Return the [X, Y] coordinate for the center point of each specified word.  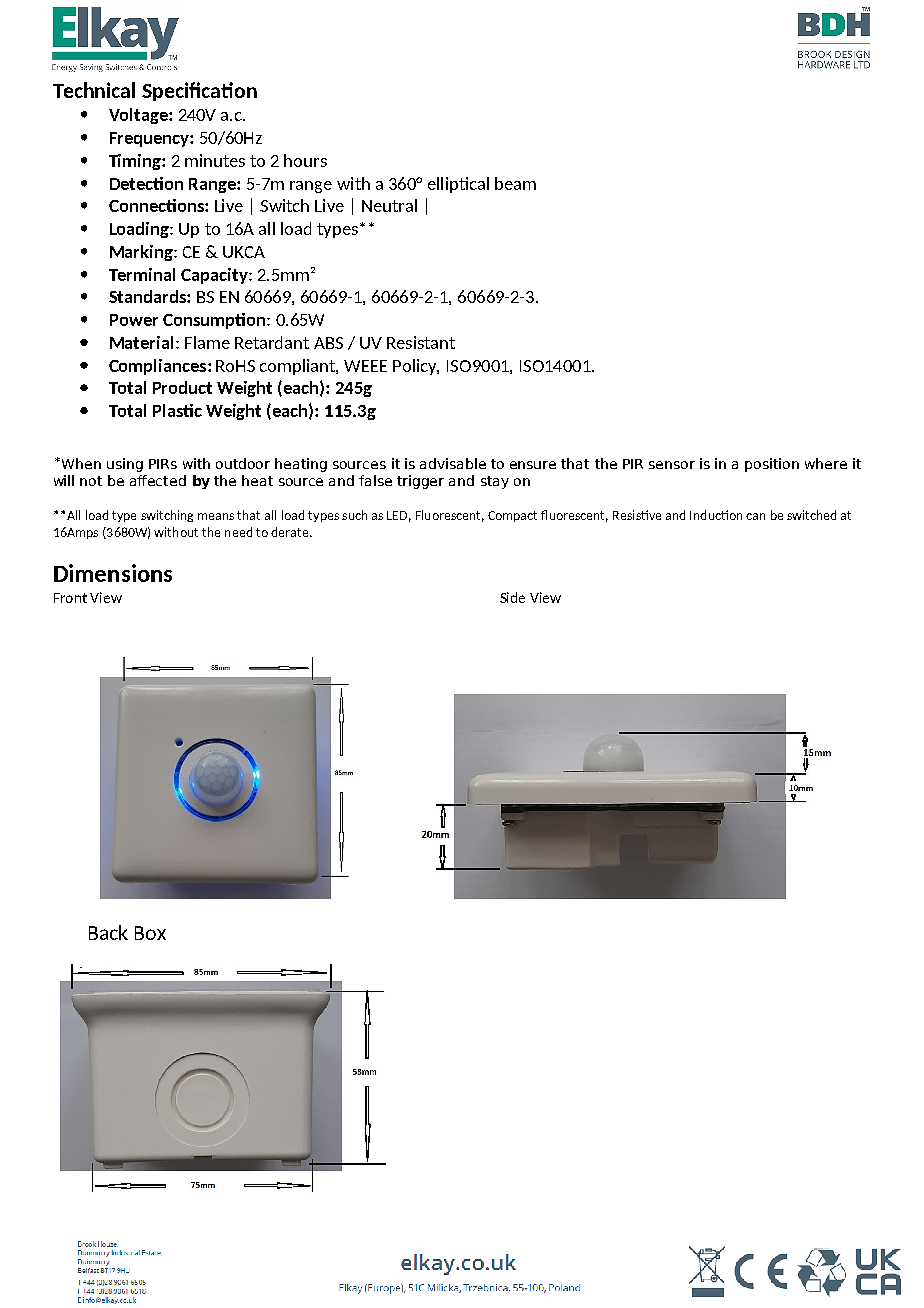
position [772, 465]
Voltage [139, 116]
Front [70, 598]
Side [512, 597]
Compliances [159, 367]
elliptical [458, 185]
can [755, 516]
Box [150, 933]
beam [515, 183]
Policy [416, 367]
